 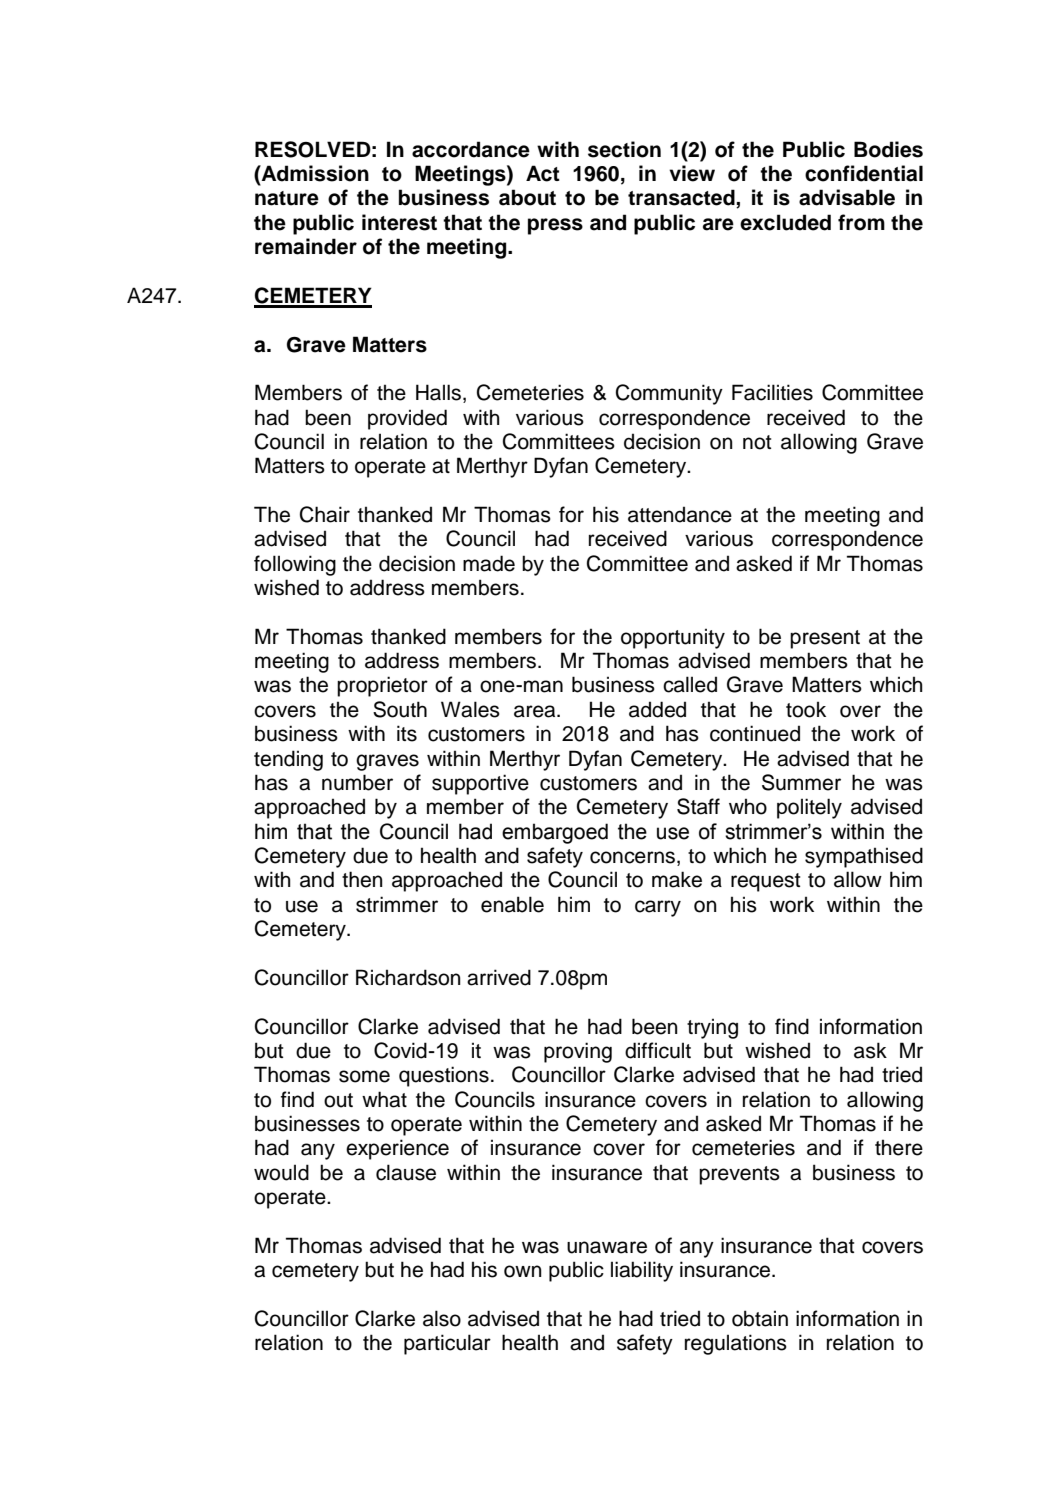 What do you see at coordinates (825, 639) in the image?
I see `present` at bounding box center [825, 639].
